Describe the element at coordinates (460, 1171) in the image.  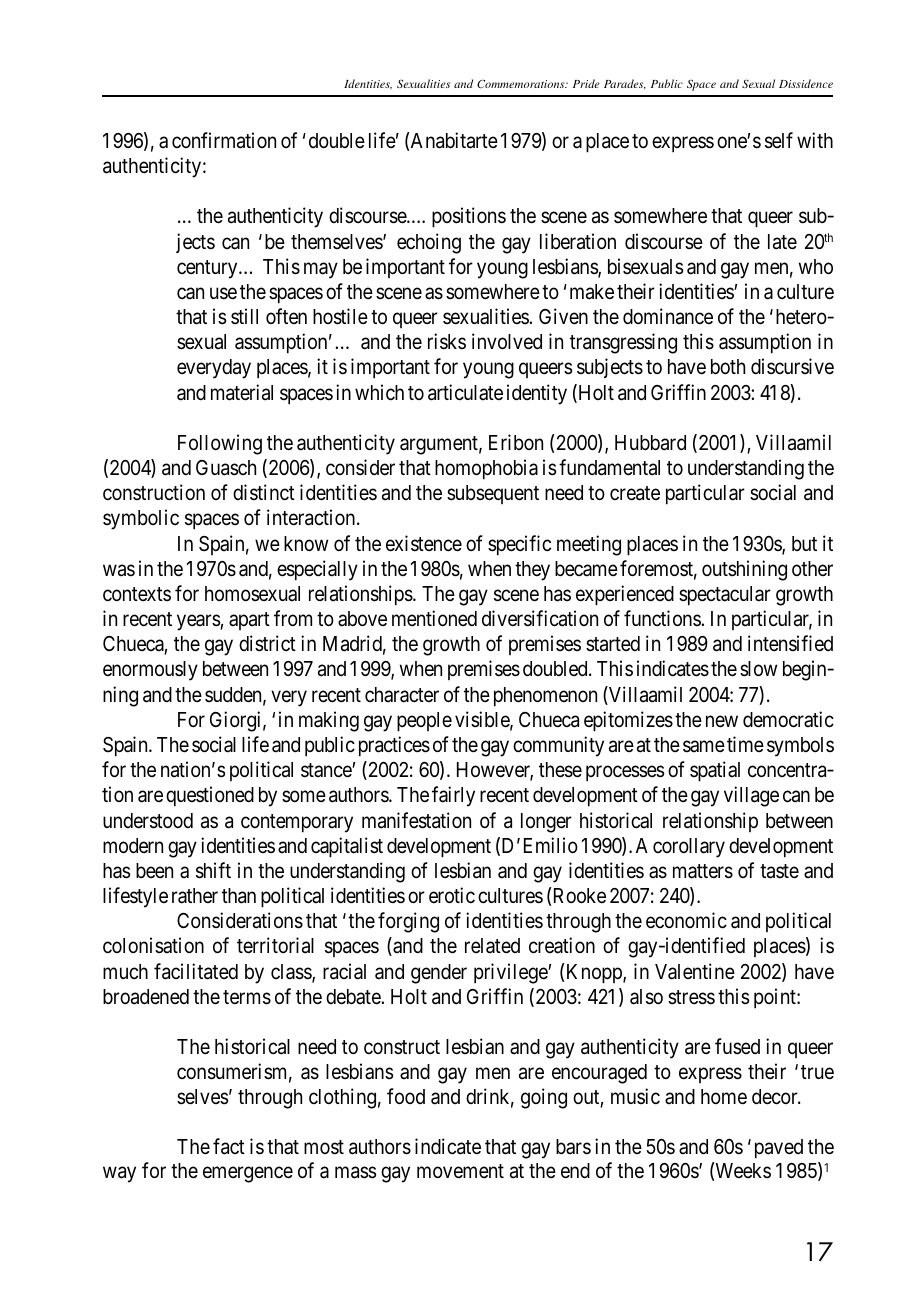
I see `movement` at that location.
